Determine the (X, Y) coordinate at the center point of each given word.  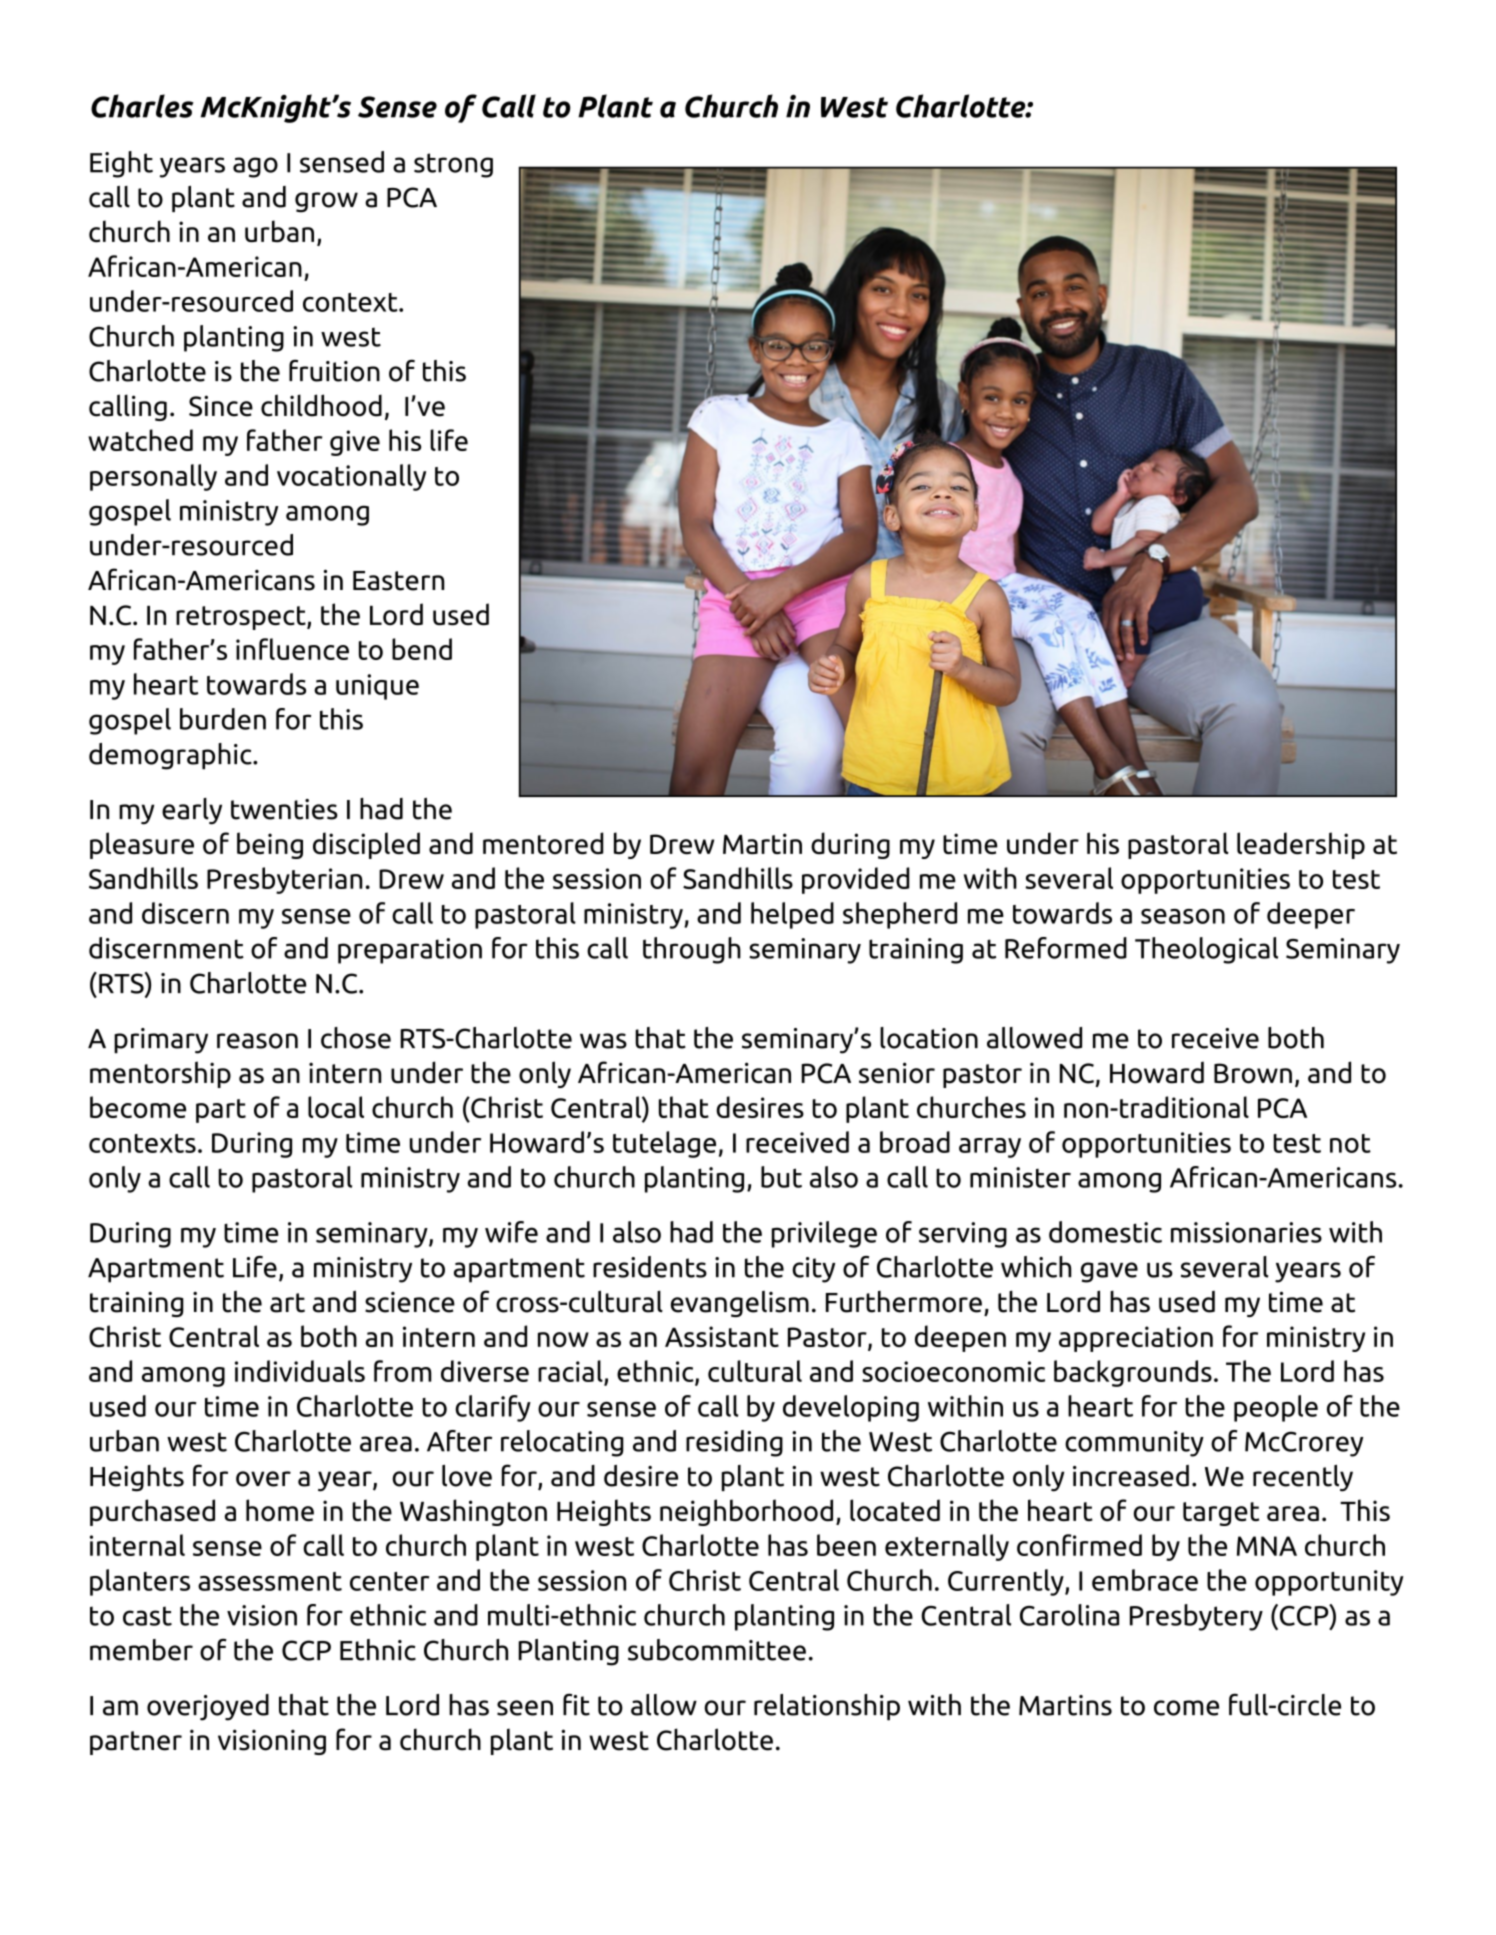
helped (792, 915)
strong (453, 165)
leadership (1301, 845)
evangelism (740, 1304)
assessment (270, 1581)
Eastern (398, 581)
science (410, 1302)
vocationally (351, 477)
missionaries (1246, 1232)
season (1183, 916)
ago (255, 167)
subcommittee (717, 1650)
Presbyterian (284, 880)
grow (326, 202)
